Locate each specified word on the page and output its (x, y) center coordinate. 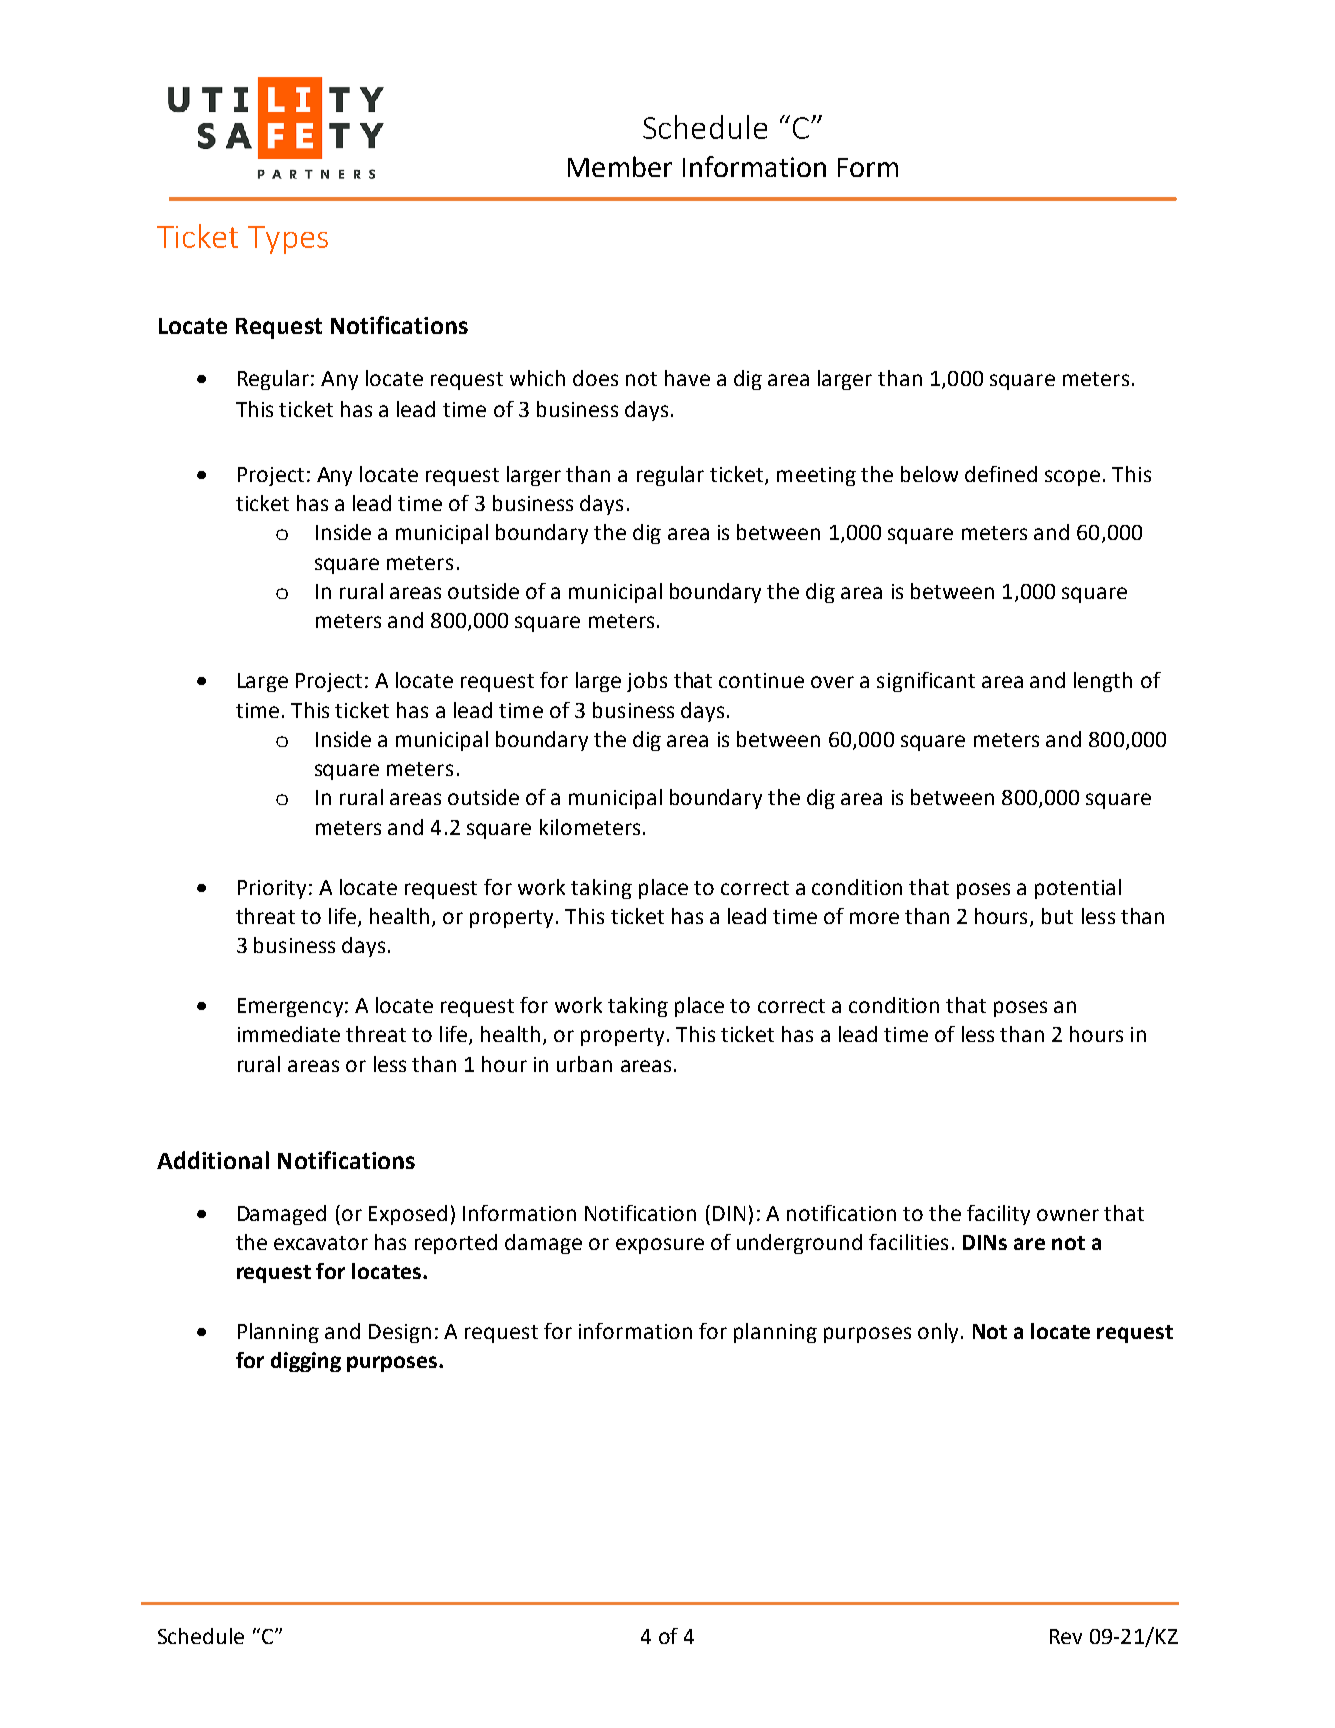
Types (288, 240)
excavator (321, 1243)
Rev (1066, 1636)
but (1057, 916)
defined (1001, 474)
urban (584, 1064)
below (929, 474)
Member (620, 166)
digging (306, 1362)
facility (998, 1215)
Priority (272, 889)
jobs (647, 682)
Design (400, 1333)
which (537, 378)
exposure (660, 1246)
